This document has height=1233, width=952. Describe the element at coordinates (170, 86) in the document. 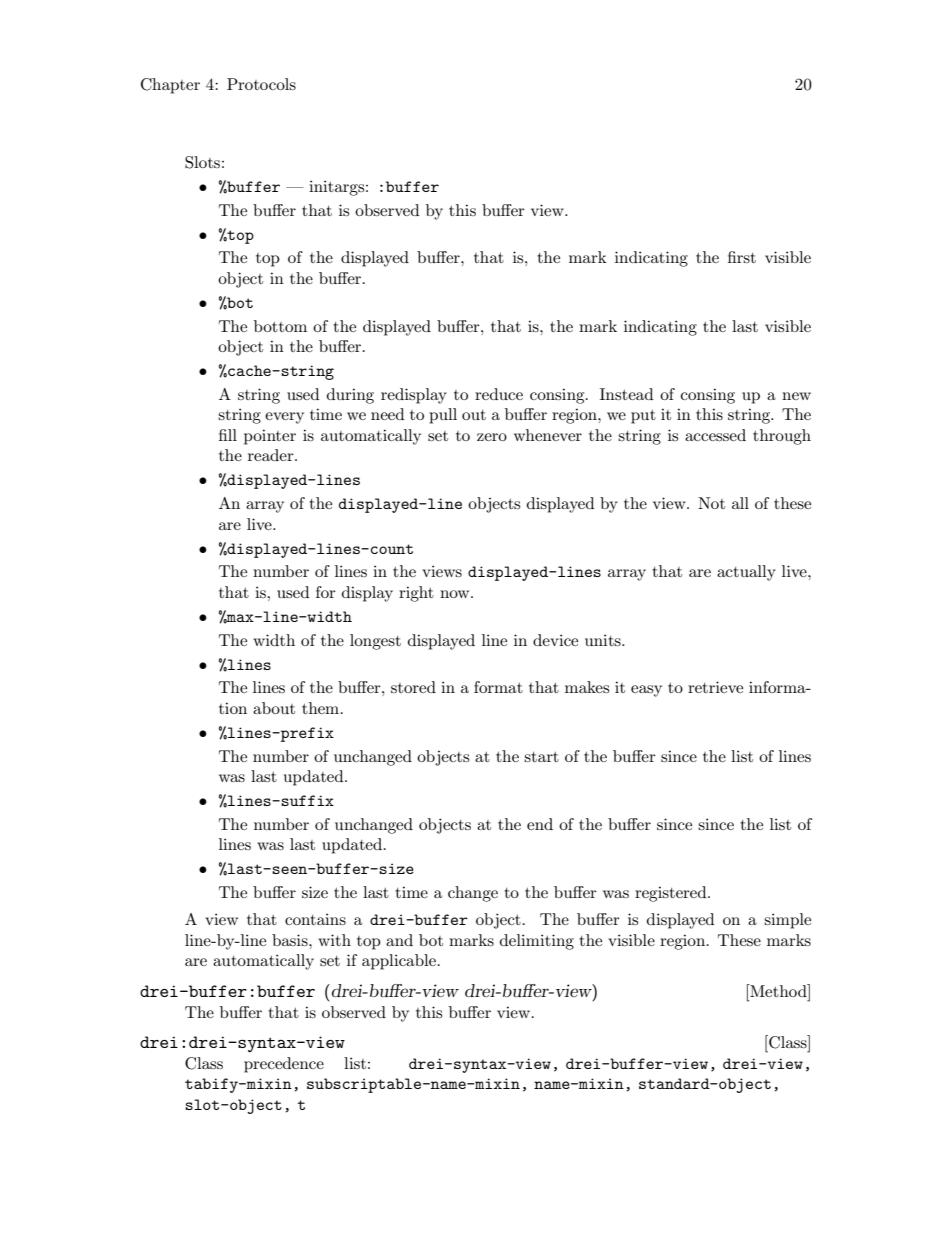

I see `Chapter` at that location.
